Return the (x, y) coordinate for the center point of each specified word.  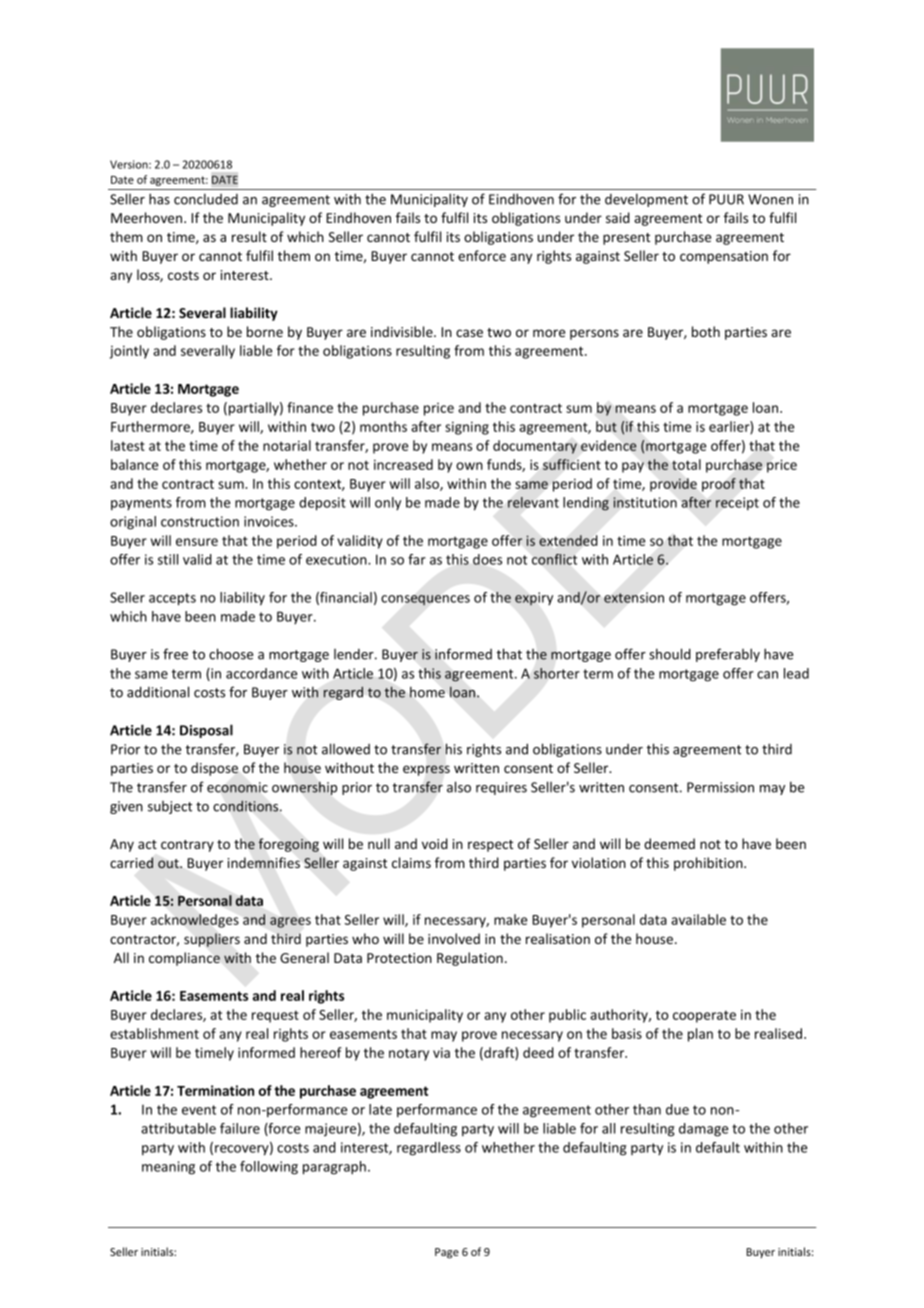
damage (703, 1130)
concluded (206, 199)
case (469, 333)
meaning (168, 1168)
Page (447, 1253)
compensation (724, 257)
